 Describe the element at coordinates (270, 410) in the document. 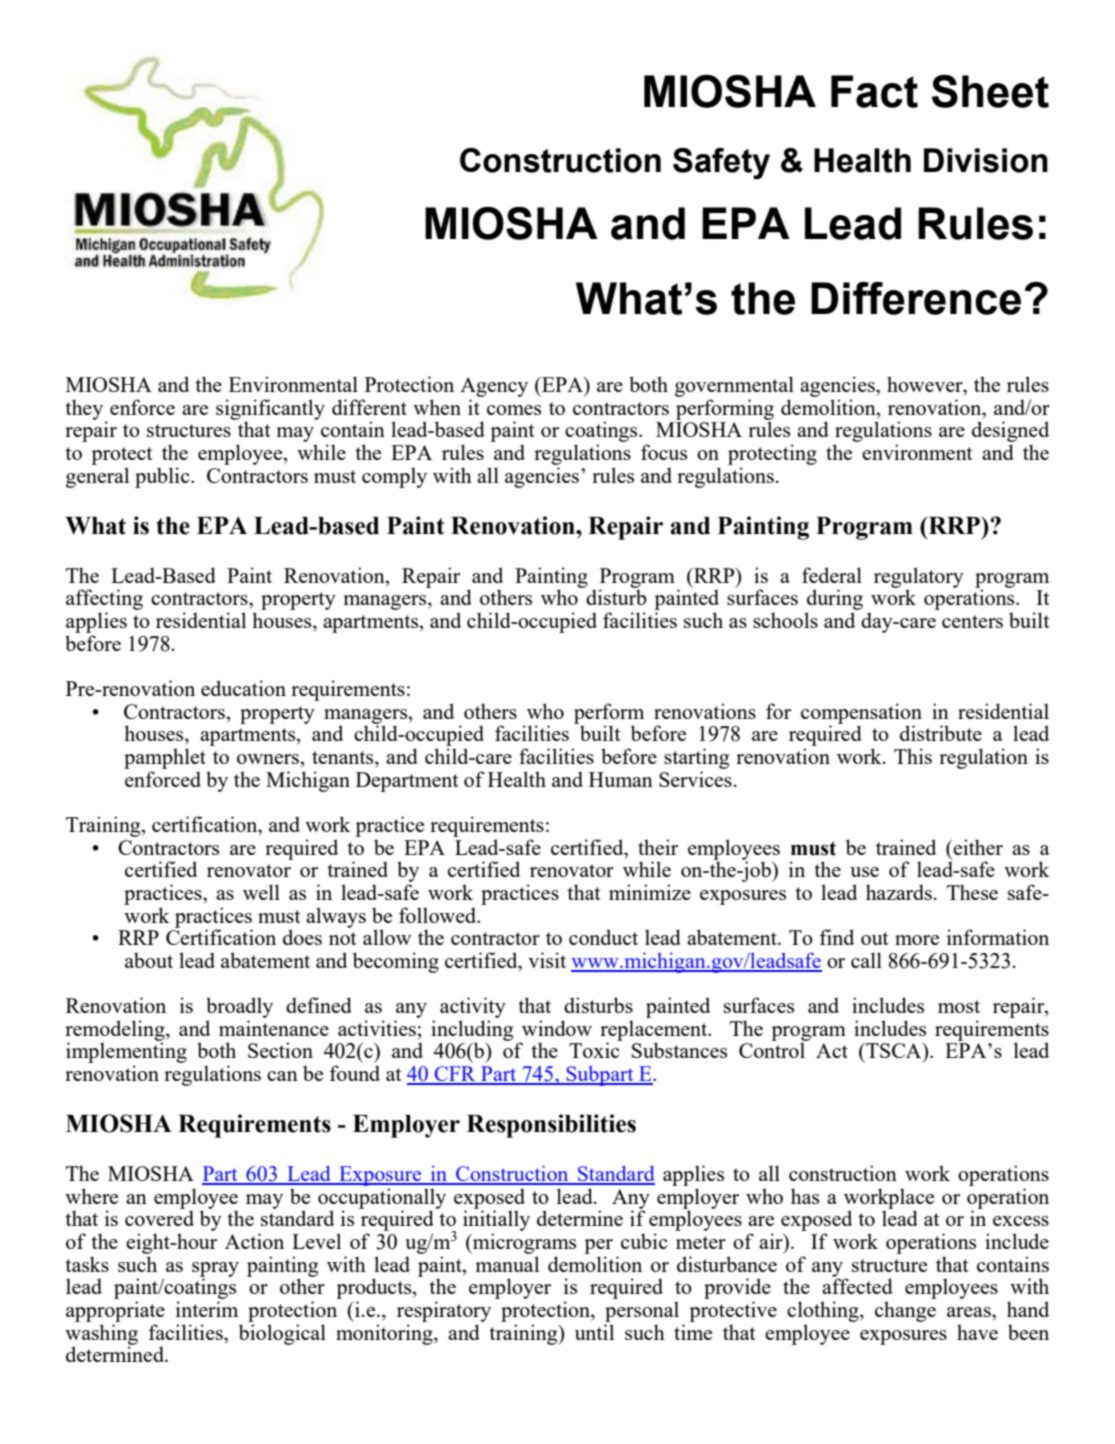

I see `significantly` at that location.
